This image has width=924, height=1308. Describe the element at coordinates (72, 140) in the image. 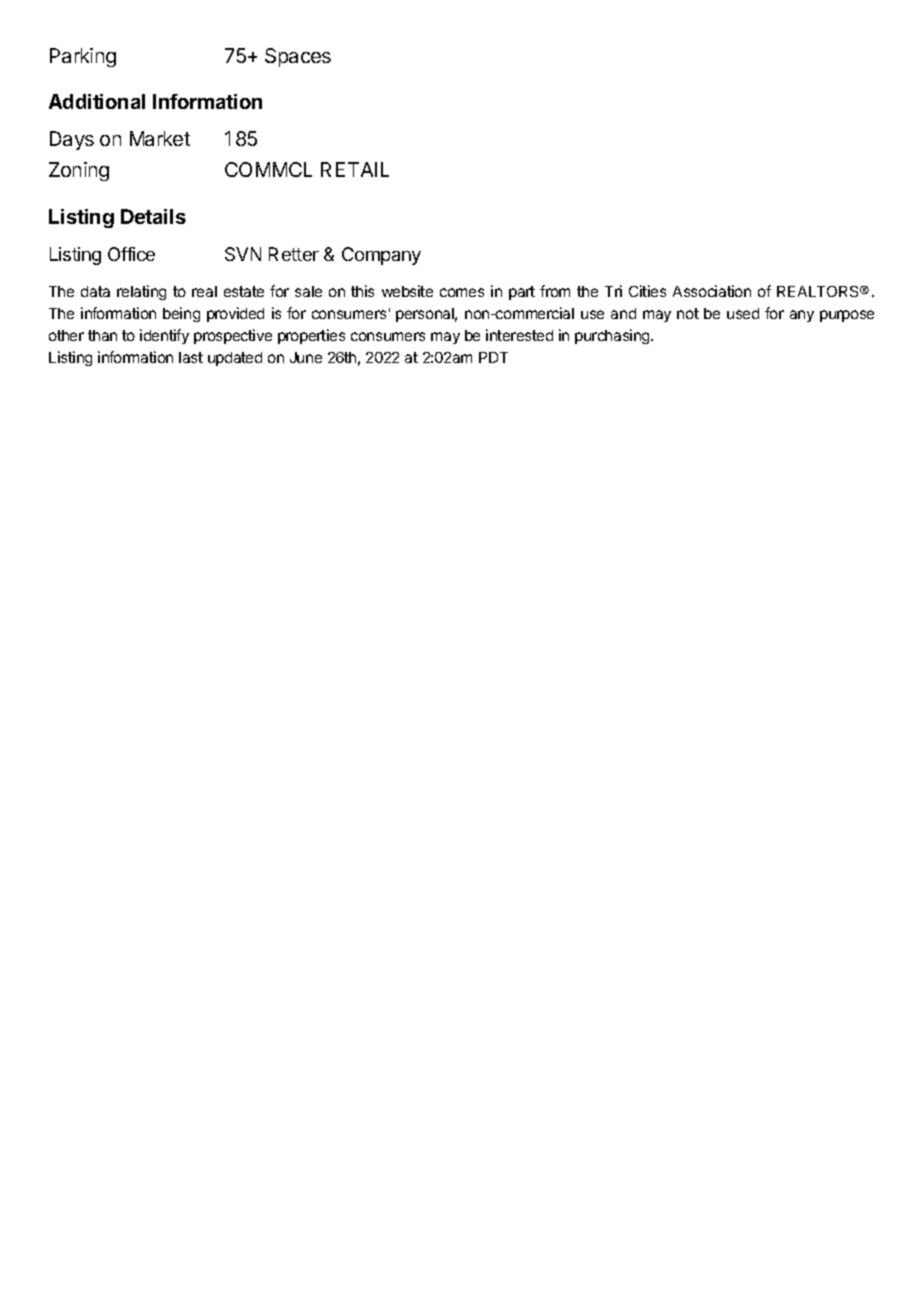

I see `Days` at that location.
